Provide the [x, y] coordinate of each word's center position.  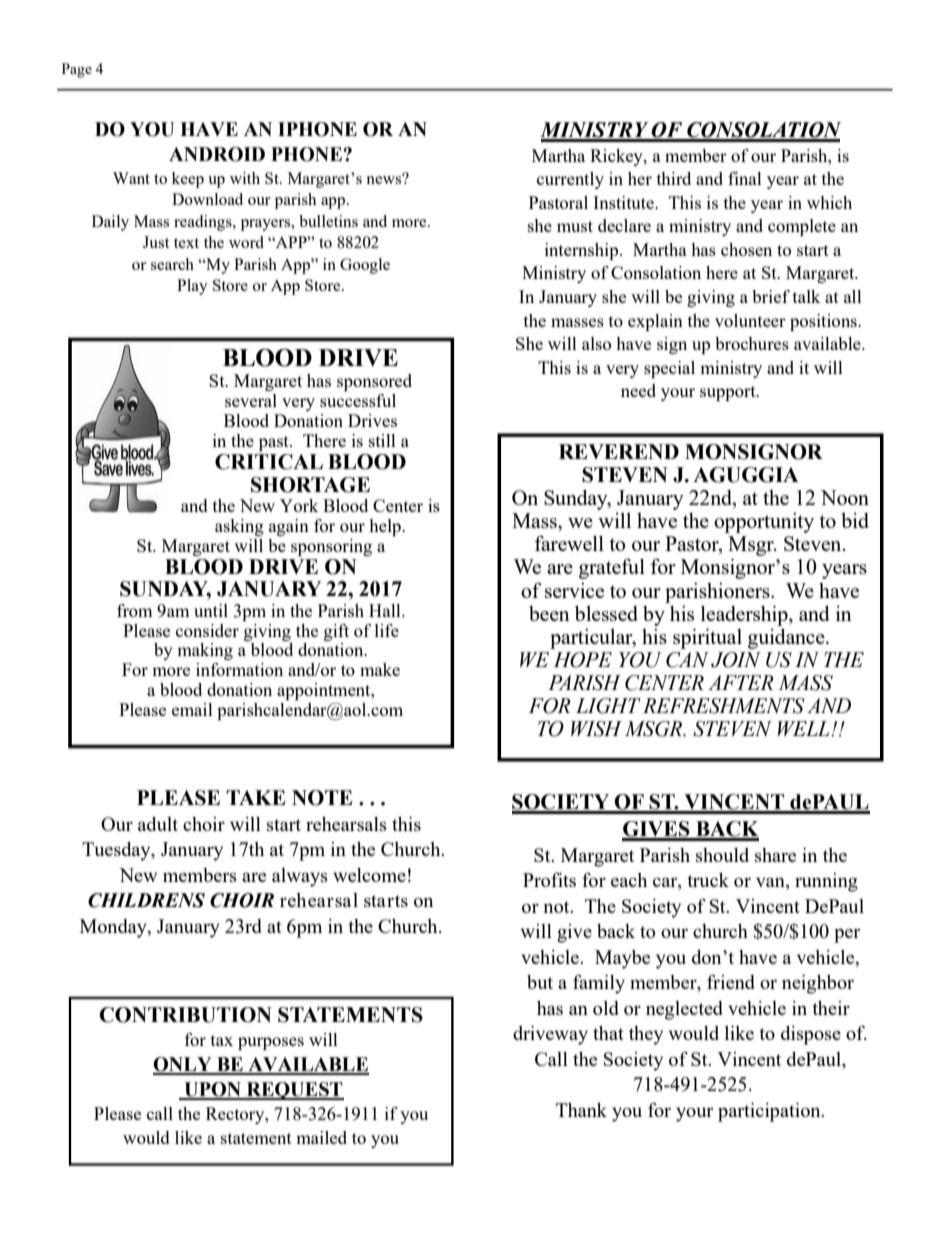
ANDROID [217, 154]
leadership [745, 615]
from [135, 610]
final [745, 178]
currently [570, 180]
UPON [212, 1090]
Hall [386, 610]
